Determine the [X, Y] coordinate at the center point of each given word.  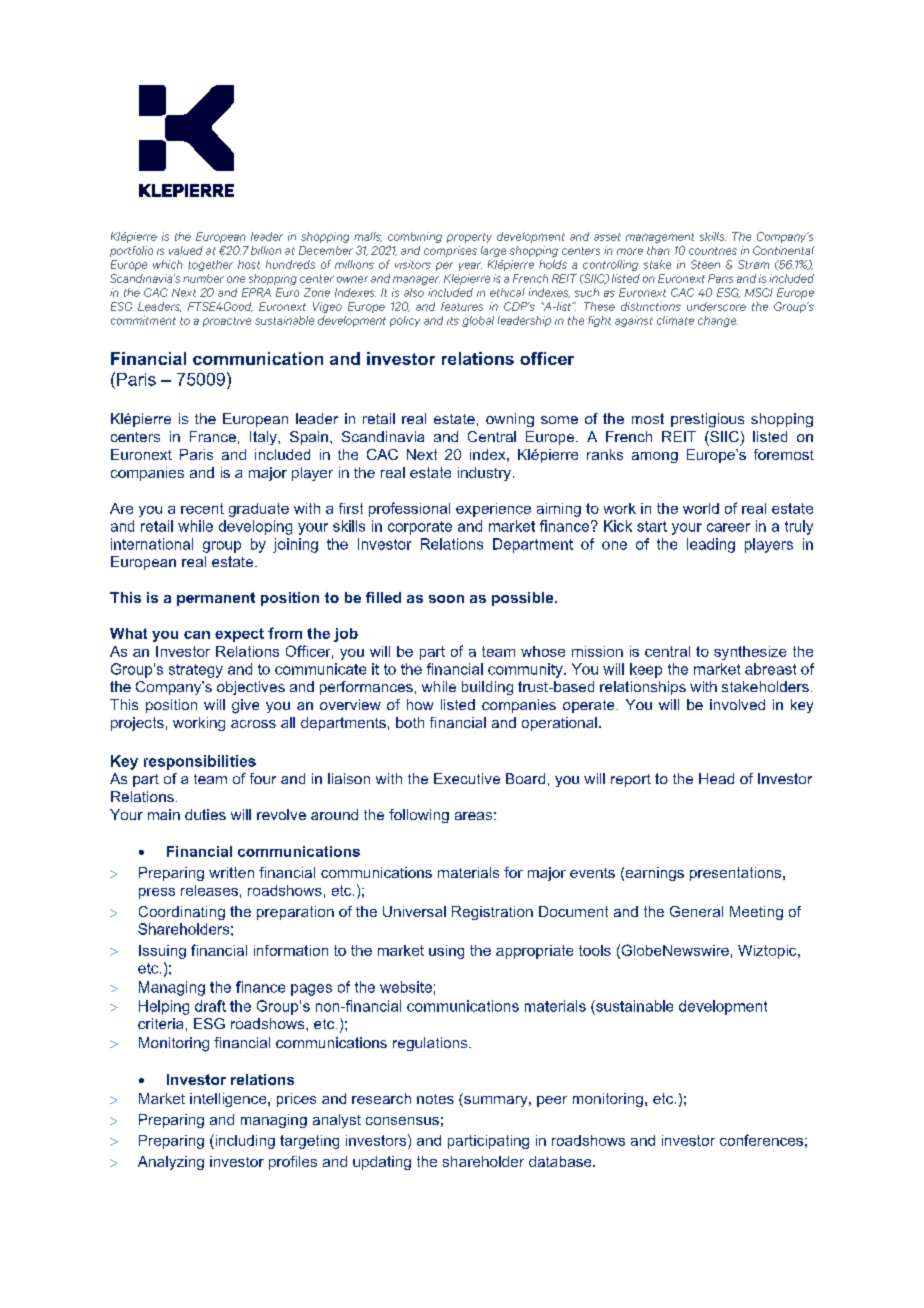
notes [435, 1099]
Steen [705, 264]
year [470, 266]
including [244, 1141]
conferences [761, 1140]
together [210, 265]
